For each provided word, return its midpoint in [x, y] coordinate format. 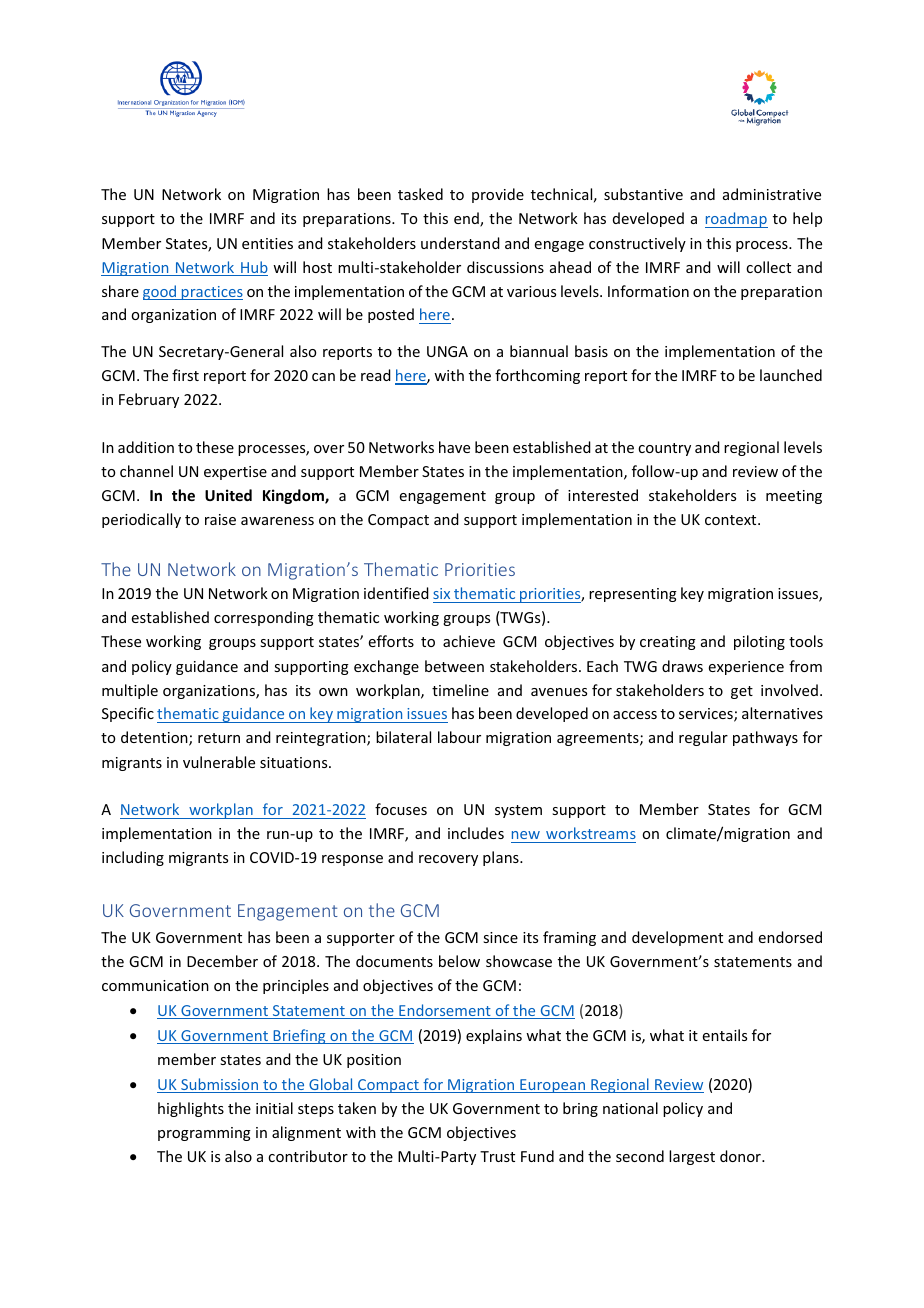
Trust [497, 1156]
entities [267, 243]
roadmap [736, 220]
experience [746, 668]
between [454, 666]
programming [204, 1134]
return [219, 738]
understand [460, 243]
